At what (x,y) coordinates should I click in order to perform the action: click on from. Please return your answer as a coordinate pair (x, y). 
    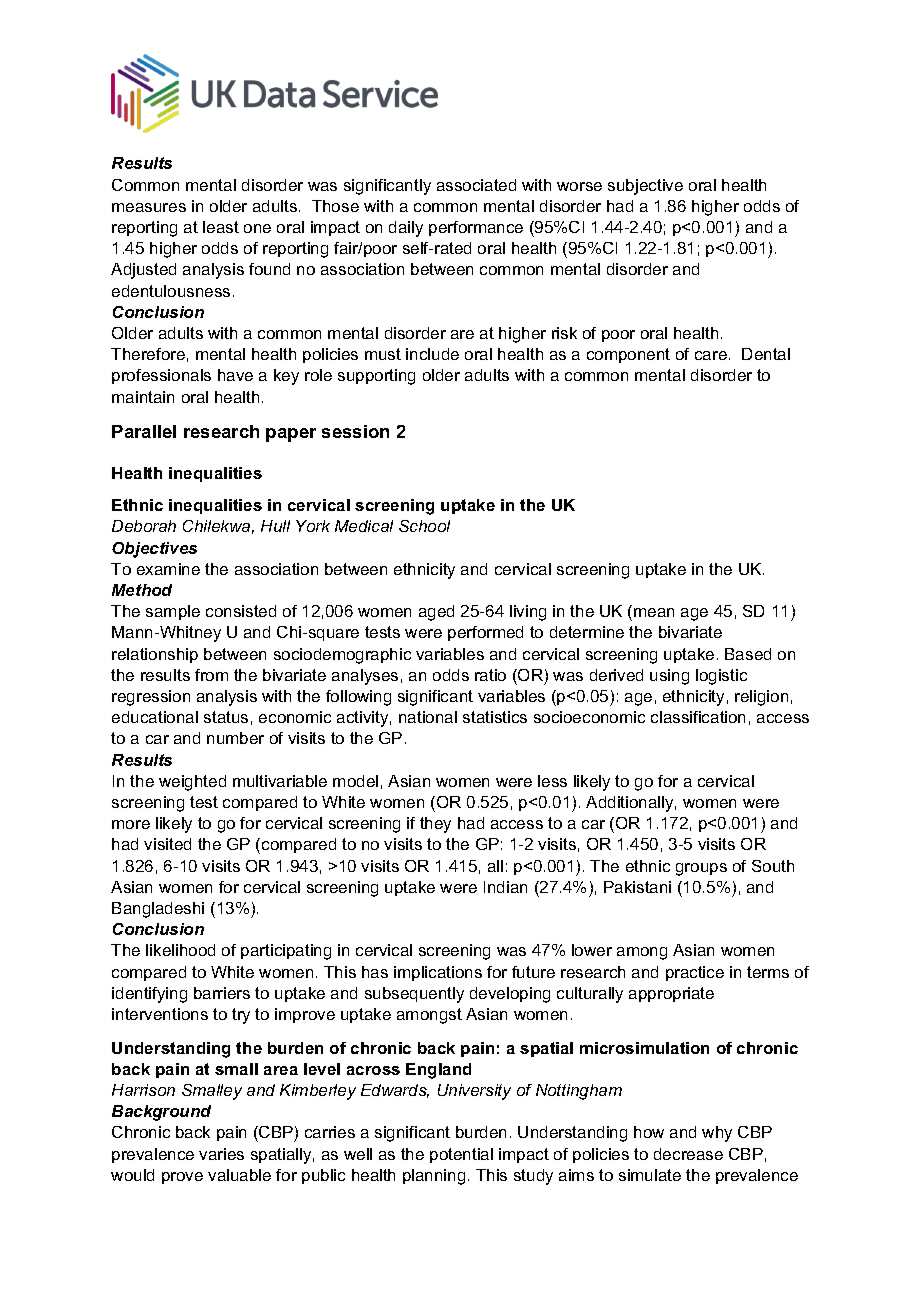
    Looking at the image, I should click on (211, 675).
